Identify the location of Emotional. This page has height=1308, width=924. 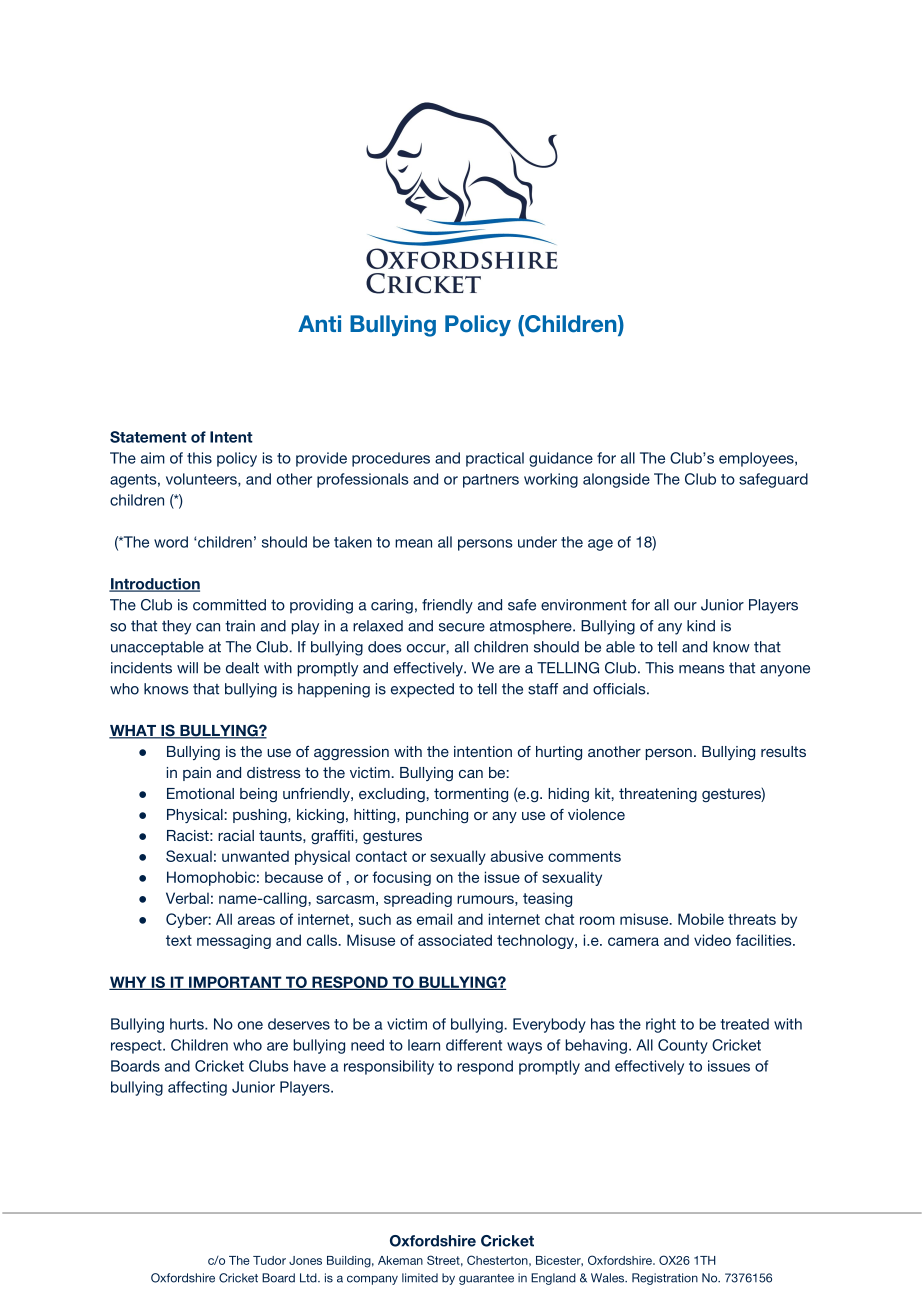
(200, 793).
